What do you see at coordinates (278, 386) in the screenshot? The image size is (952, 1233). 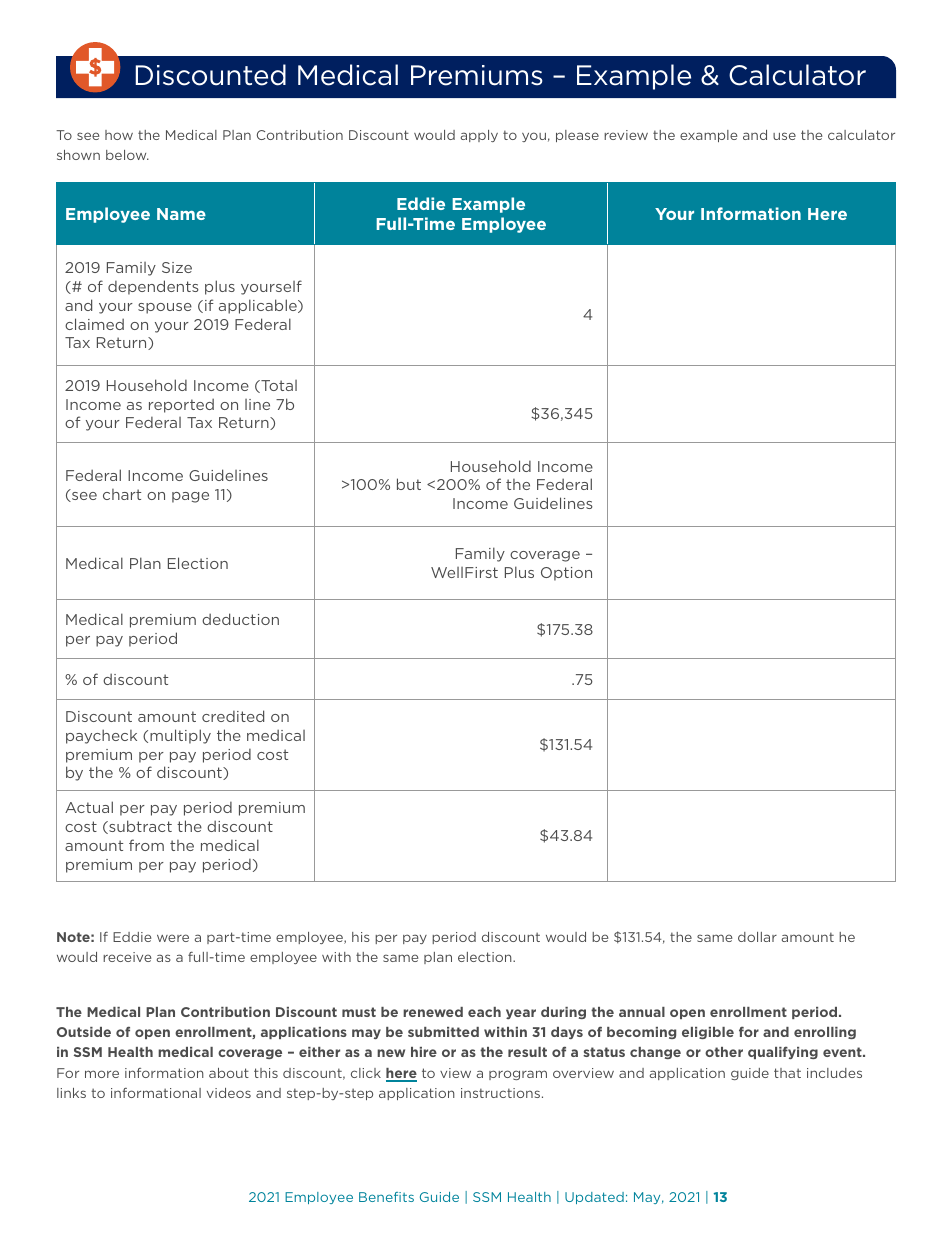 I see `Total` at bounding box center [278, 386].
